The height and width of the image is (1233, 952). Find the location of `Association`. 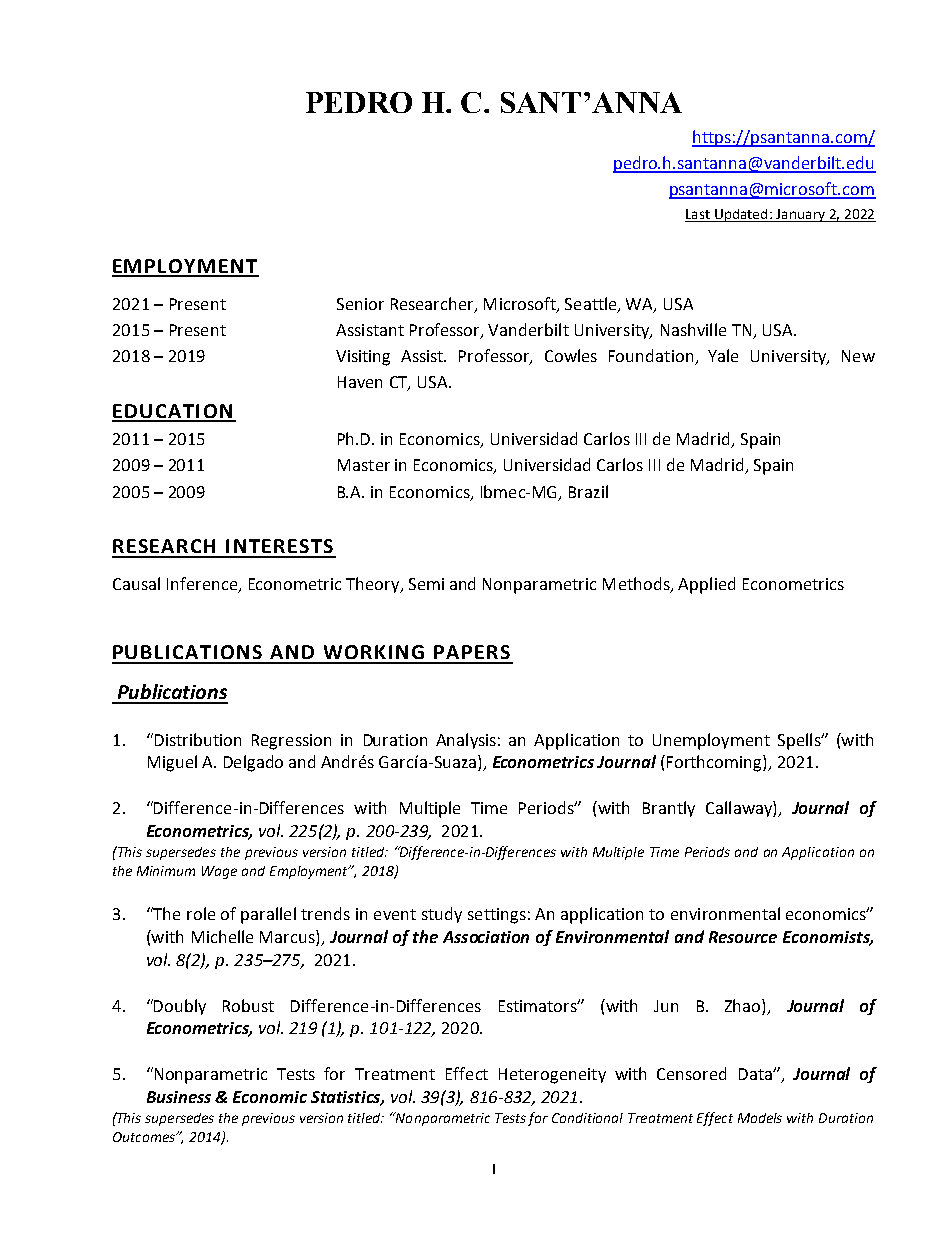

Association is located at coordinates (486, 937).
